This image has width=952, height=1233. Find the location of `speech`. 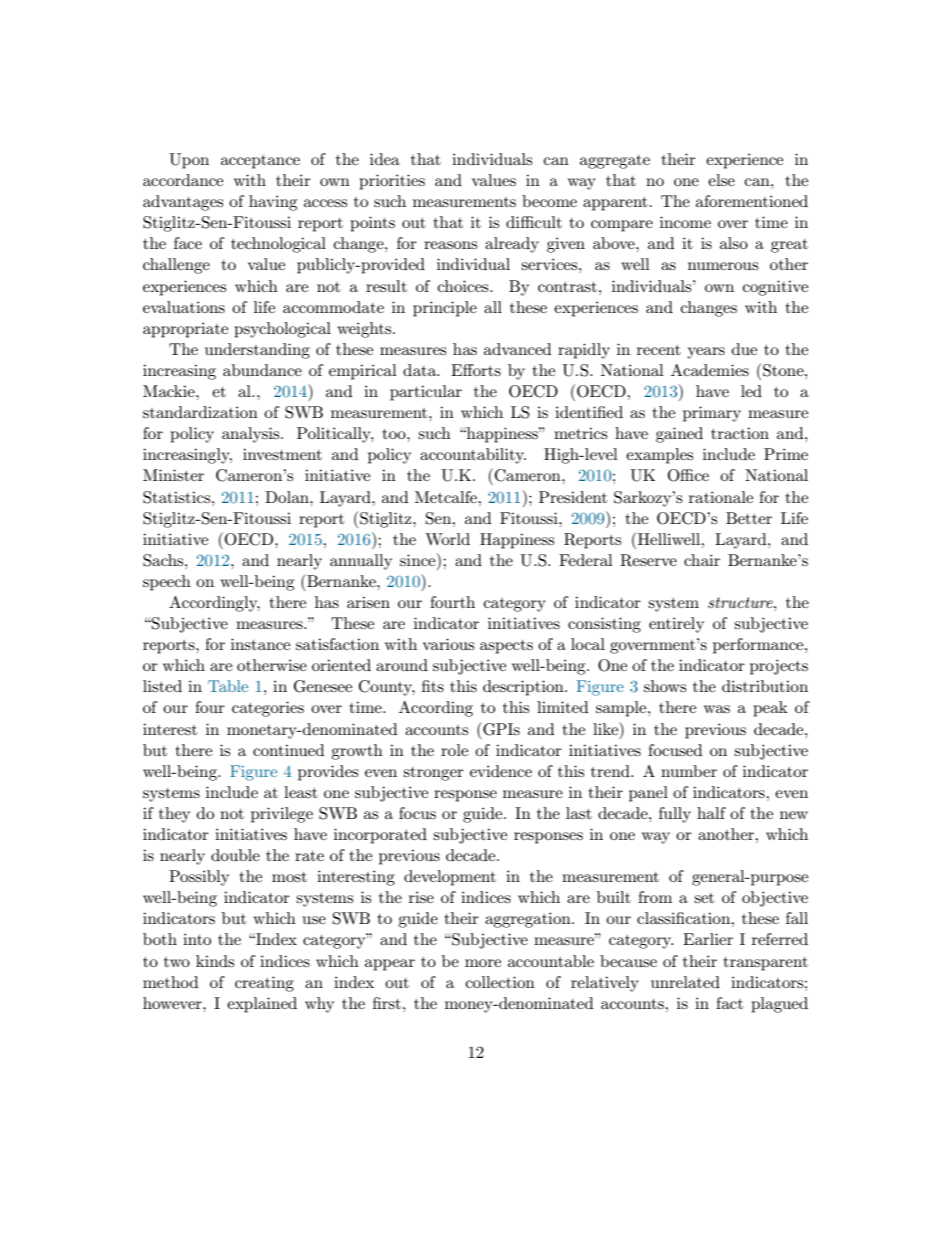

speech is located at coordinates (167, 583).
